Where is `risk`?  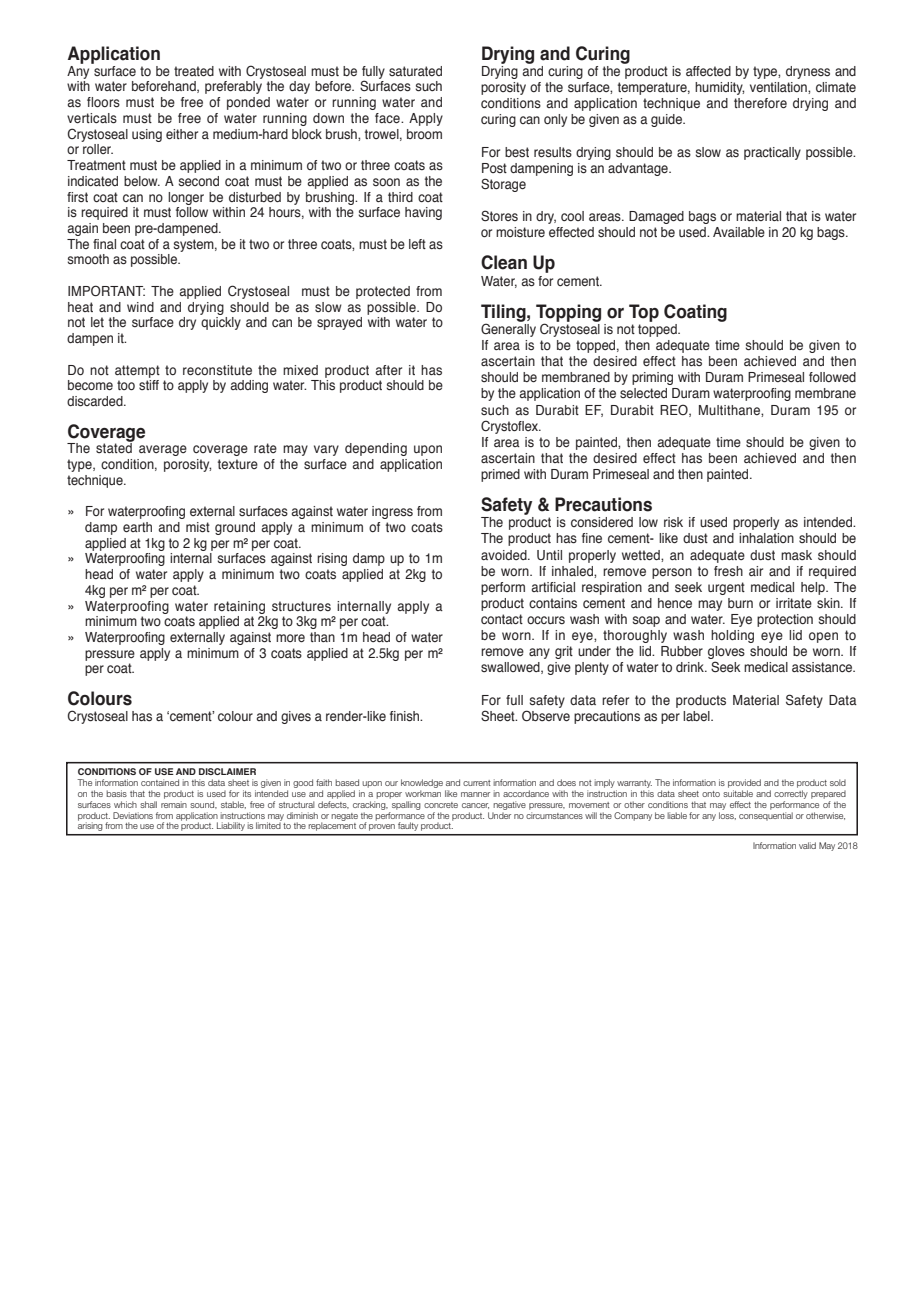
risk is located at coordinates (673, 522).
